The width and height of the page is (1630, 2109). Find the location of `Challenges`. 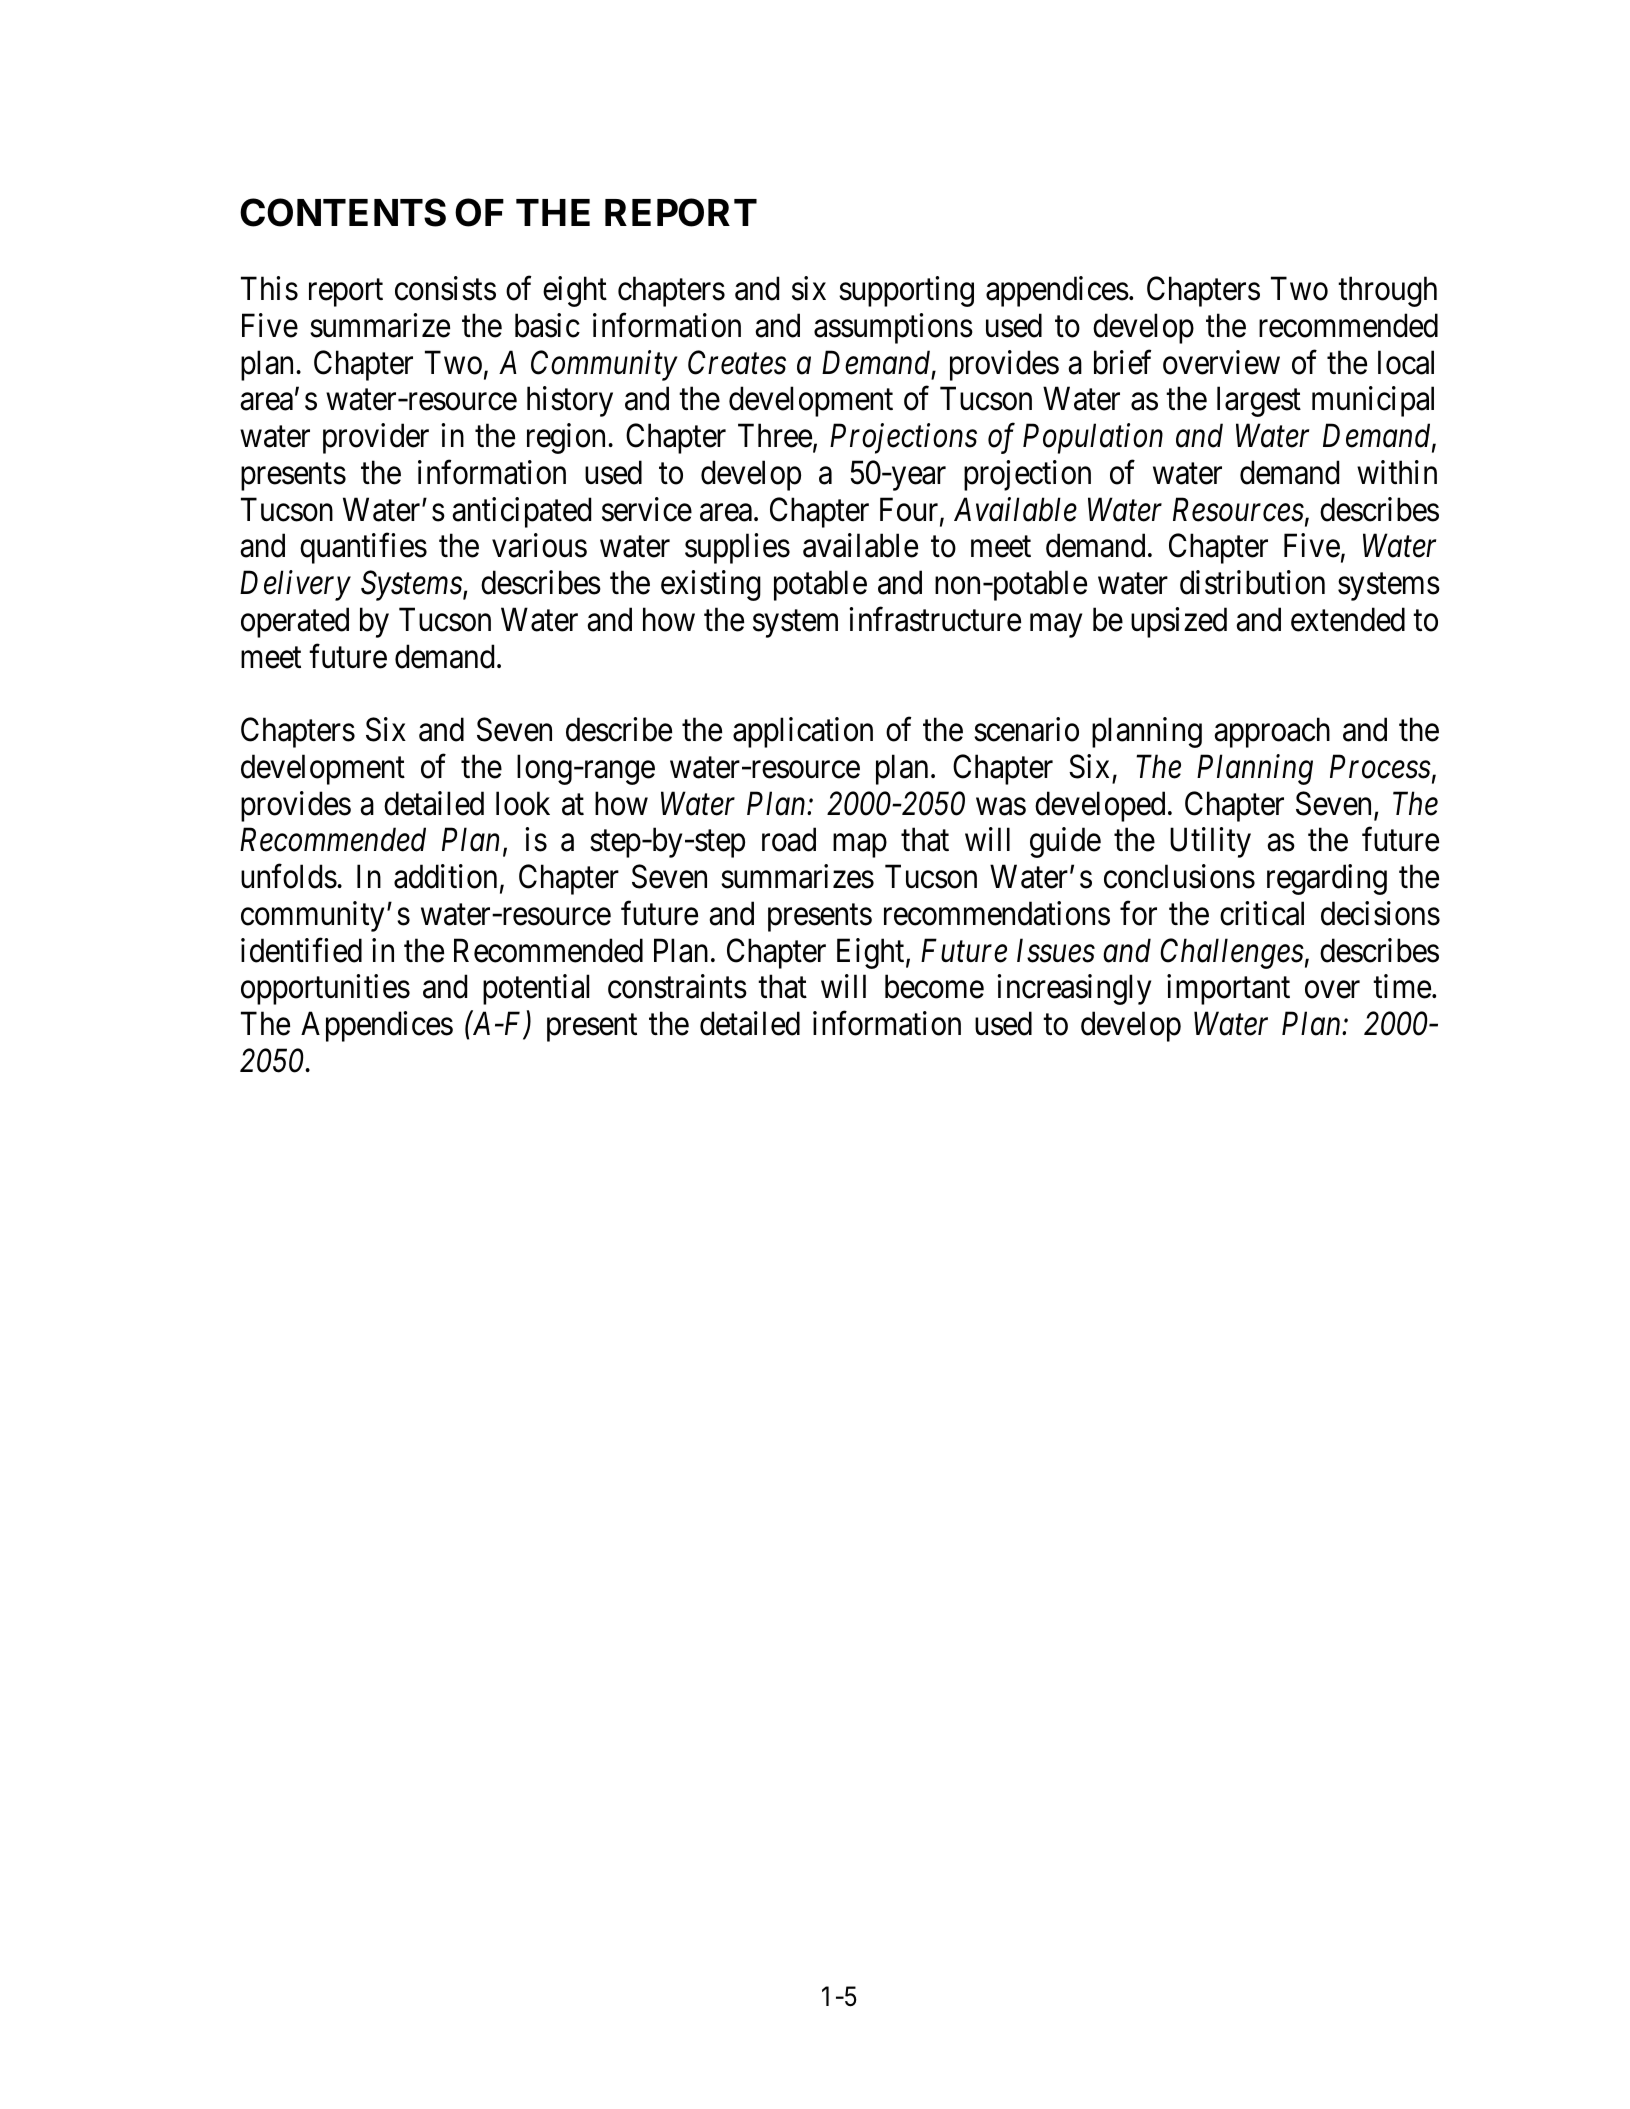

Challenges is located at coordinates (1232, 953).
